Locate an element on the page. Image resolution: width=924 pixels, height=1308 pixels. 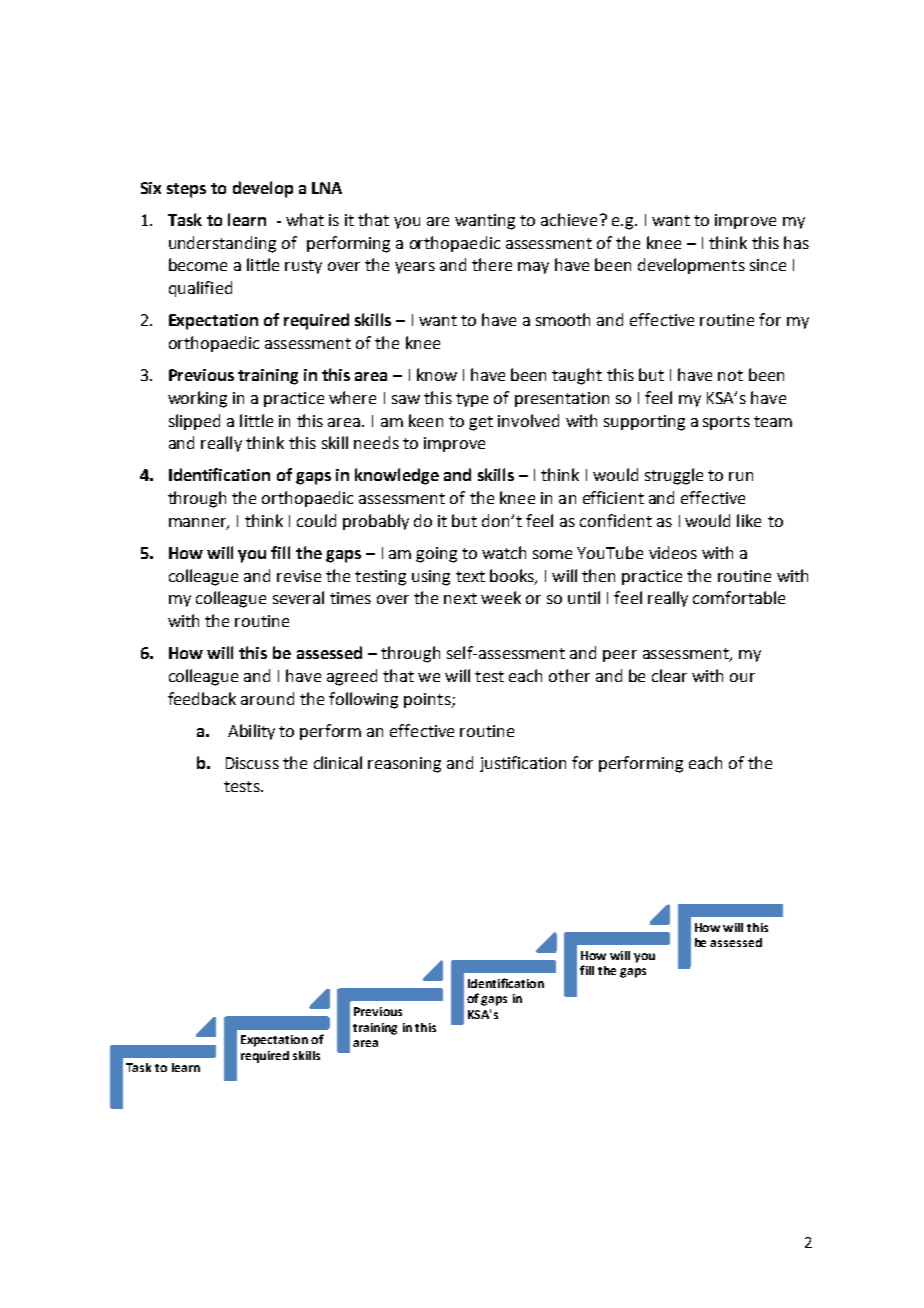
not is located at coordinates (730, 375).
